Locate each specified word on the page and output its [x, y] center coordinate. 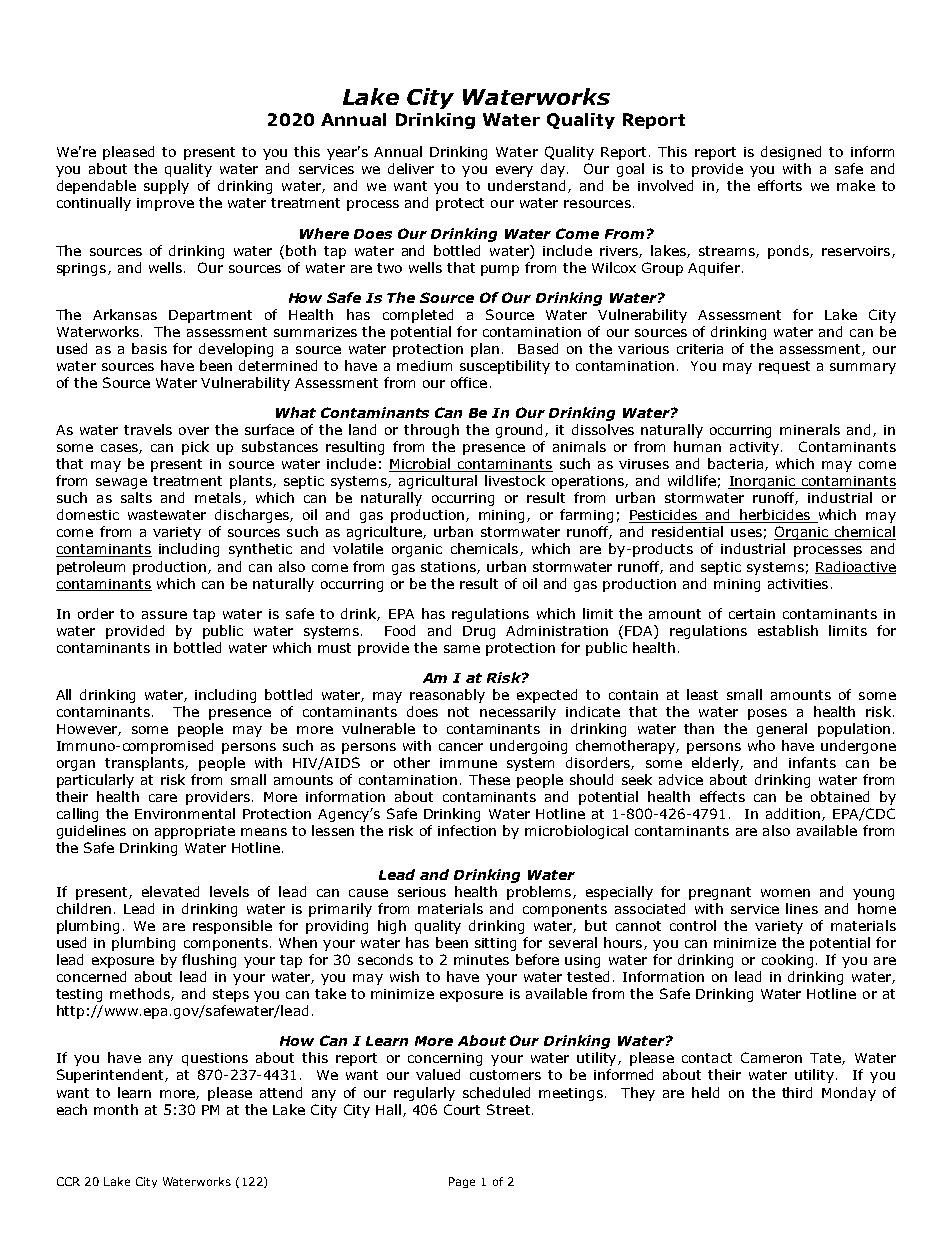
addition [794, 814]
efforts [780, 185]
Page [462, 1182]
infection [467, 830]
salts [136, 497]
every [514, 171]
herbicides [775, 516]
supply [166, 187]
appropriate [195, 832]
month [116, 1109]
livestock [515, 480]
